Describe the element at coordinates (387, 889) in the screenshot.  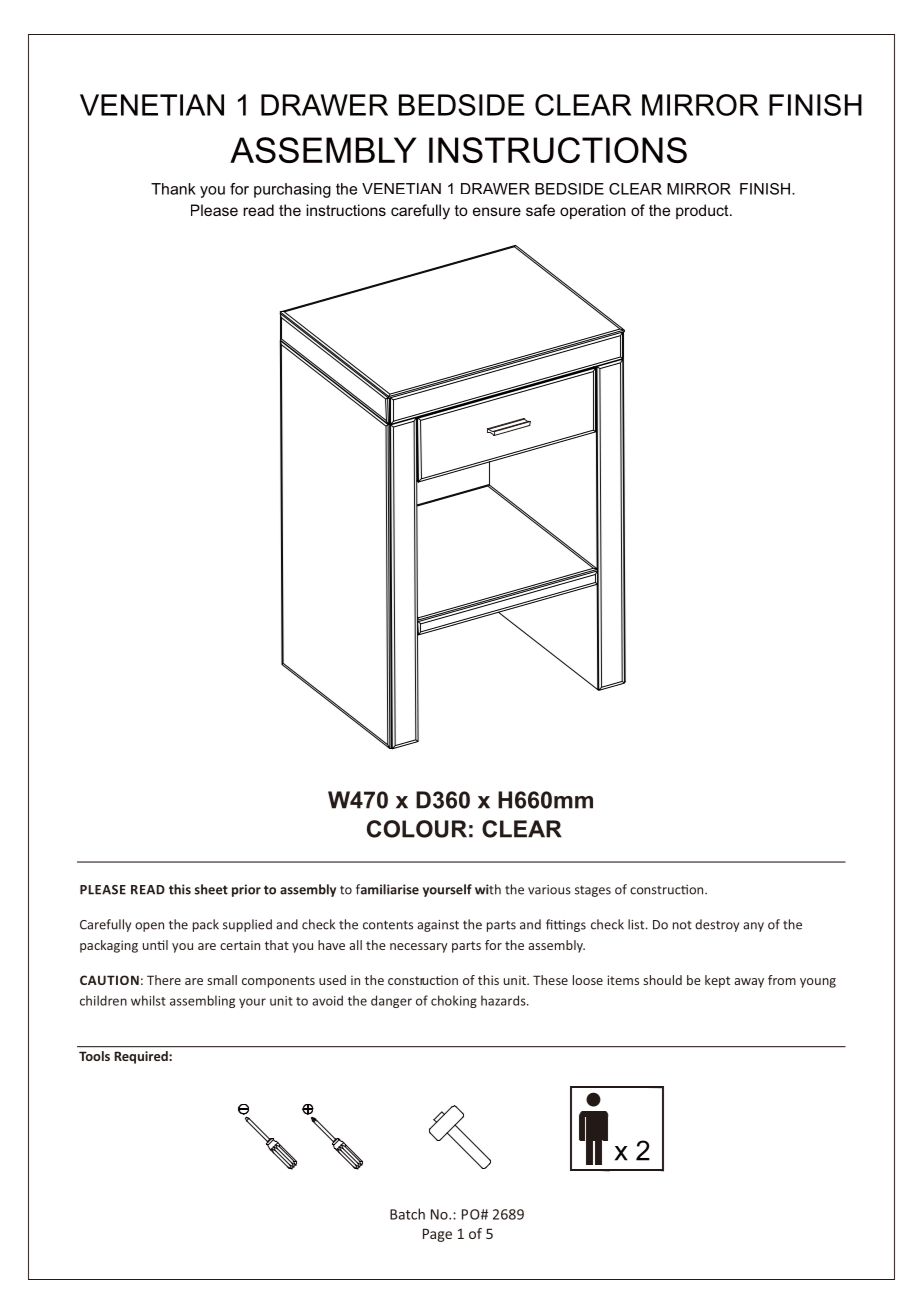
I see `familiarise` at that location.
